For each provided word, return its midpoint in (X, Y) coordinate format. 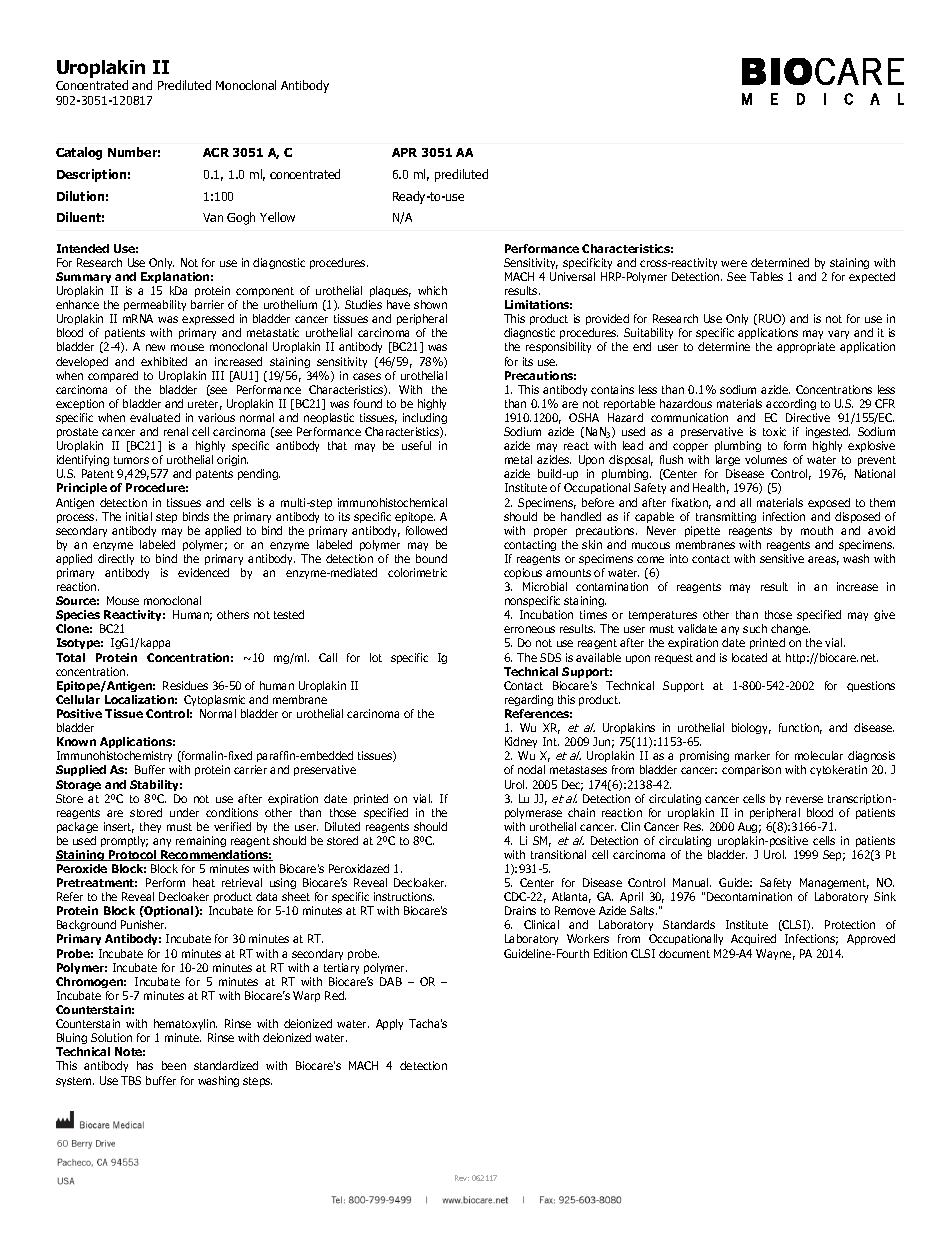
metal (518, 459)
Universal (572, 276)
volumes (766, 459)
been (174, 1065)
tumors (131, 460)
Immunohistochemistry (114, 758)
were (734, 263)
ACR (216, 152)
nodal (531, 769)
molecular (819, 755)
